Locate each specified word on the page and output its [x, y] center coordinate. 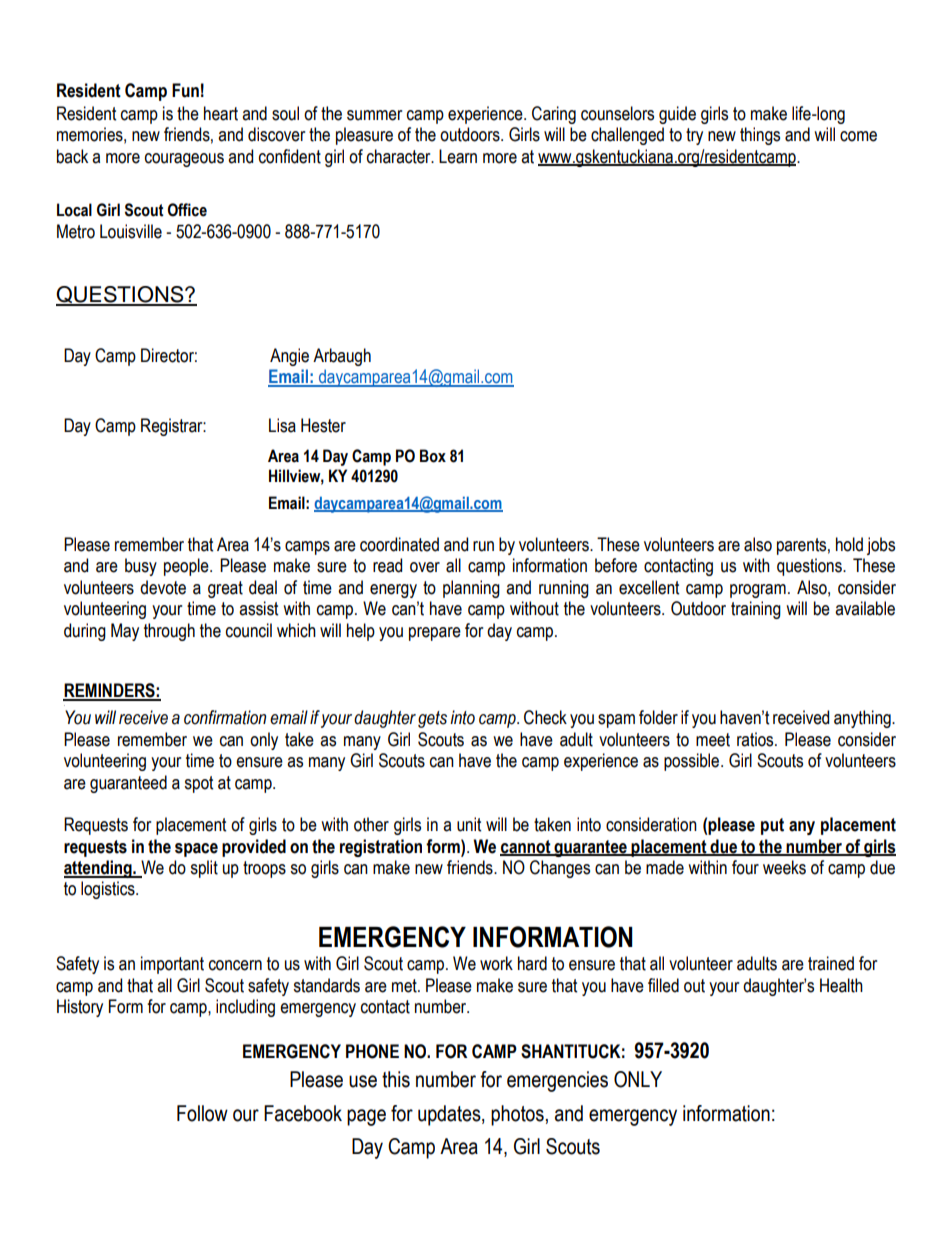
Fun [185, 90]
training [756, 610]
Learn [458, 156]
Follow [202, 1113]
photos [517, 1115]
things [760, 136]
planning [471, 589]
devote [163, 587]
